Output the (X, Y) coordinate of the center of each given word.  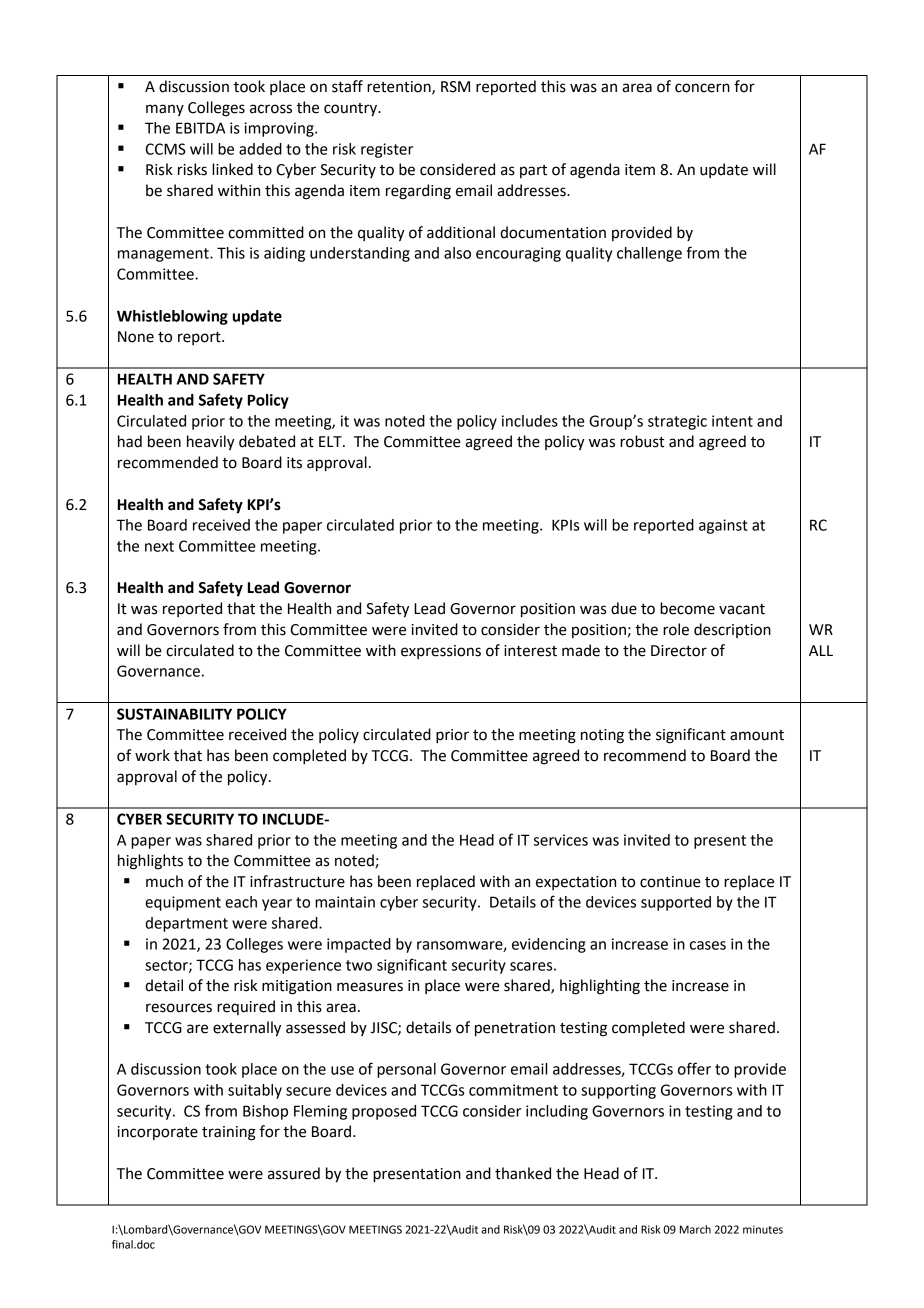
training (229, 1133)
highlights (150, 862)
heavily (211, 443)
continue (670, 882)
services (561, 840)
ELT (331, 441)
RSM (455, 87)
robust (642, 441)
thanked (523, 1173)
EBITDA (200, 128)
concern (702, 88)
